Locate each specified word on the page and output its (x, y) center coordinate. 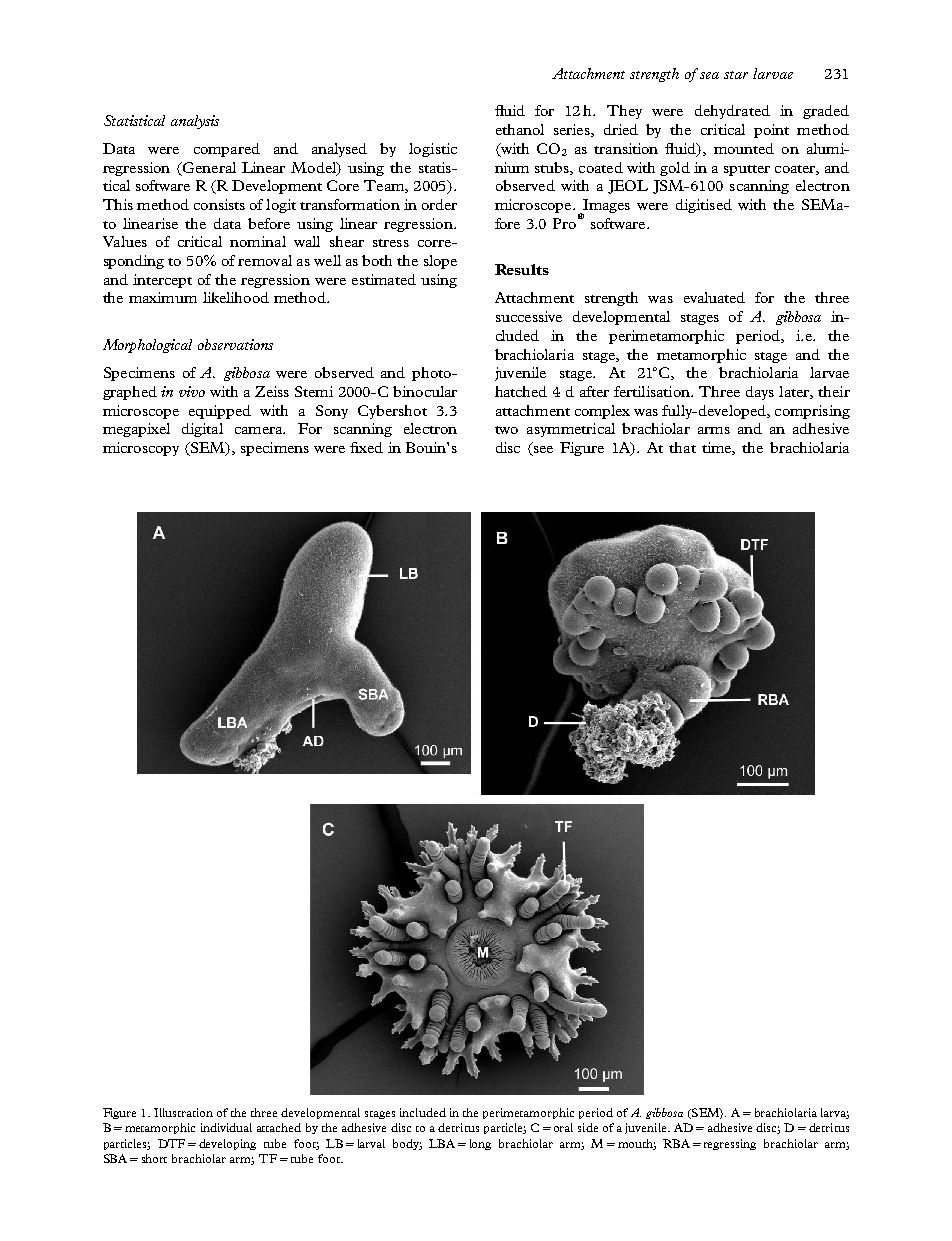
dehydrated (732, 112)
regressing (730, 1144)
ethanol (520, 129)
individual (226, 1127)
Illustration (183, 1112)
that (682, 447)
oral (563, 1127)
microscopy (141, 449)
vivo (192, 391)
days (760, 393)
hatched (521, 391)
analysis (195, 122)
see (542, 451)
